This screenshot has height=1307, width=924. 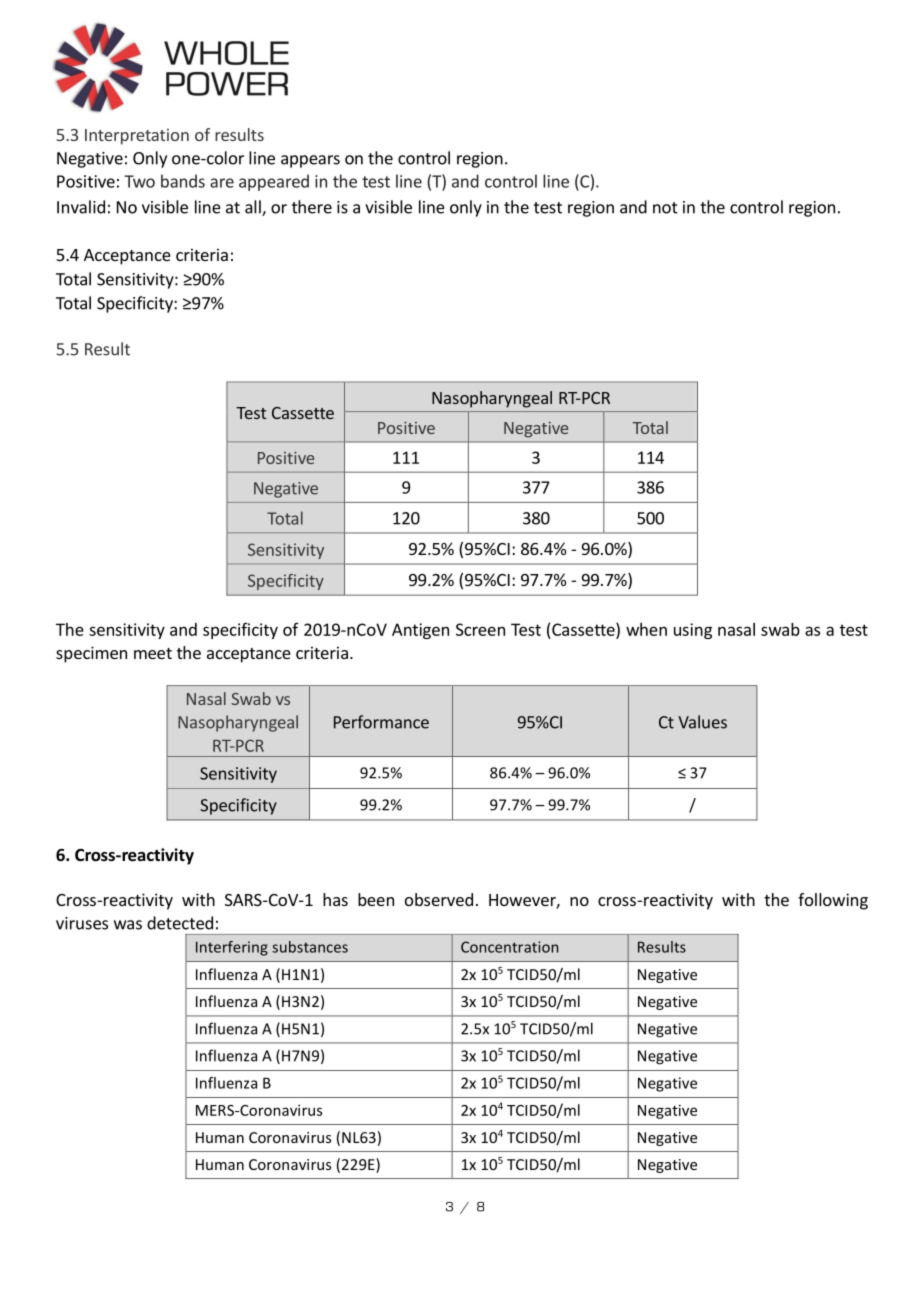 I want to click on detected, so click(x=180, y=923).
